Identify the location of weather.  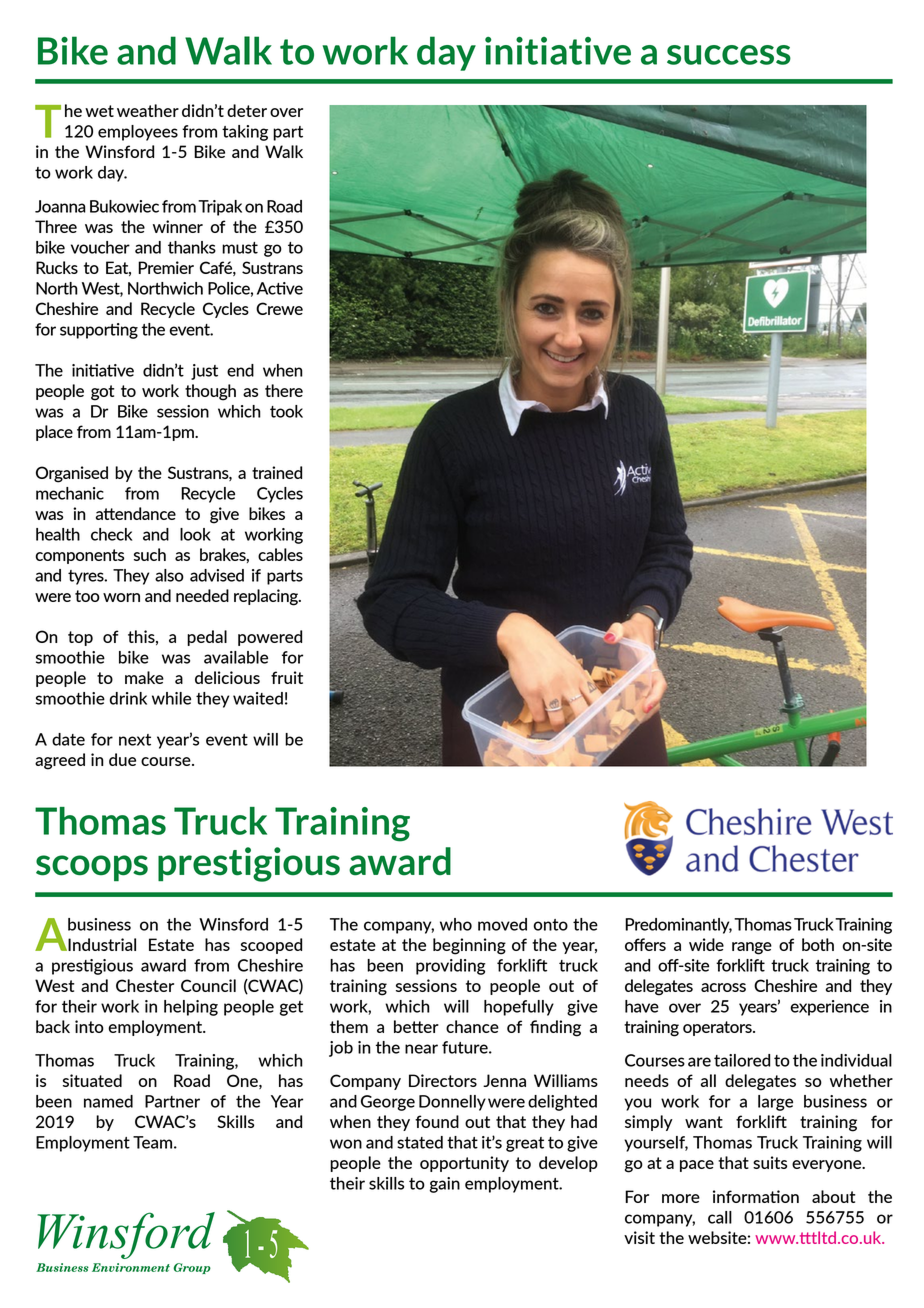
(148, 110).
